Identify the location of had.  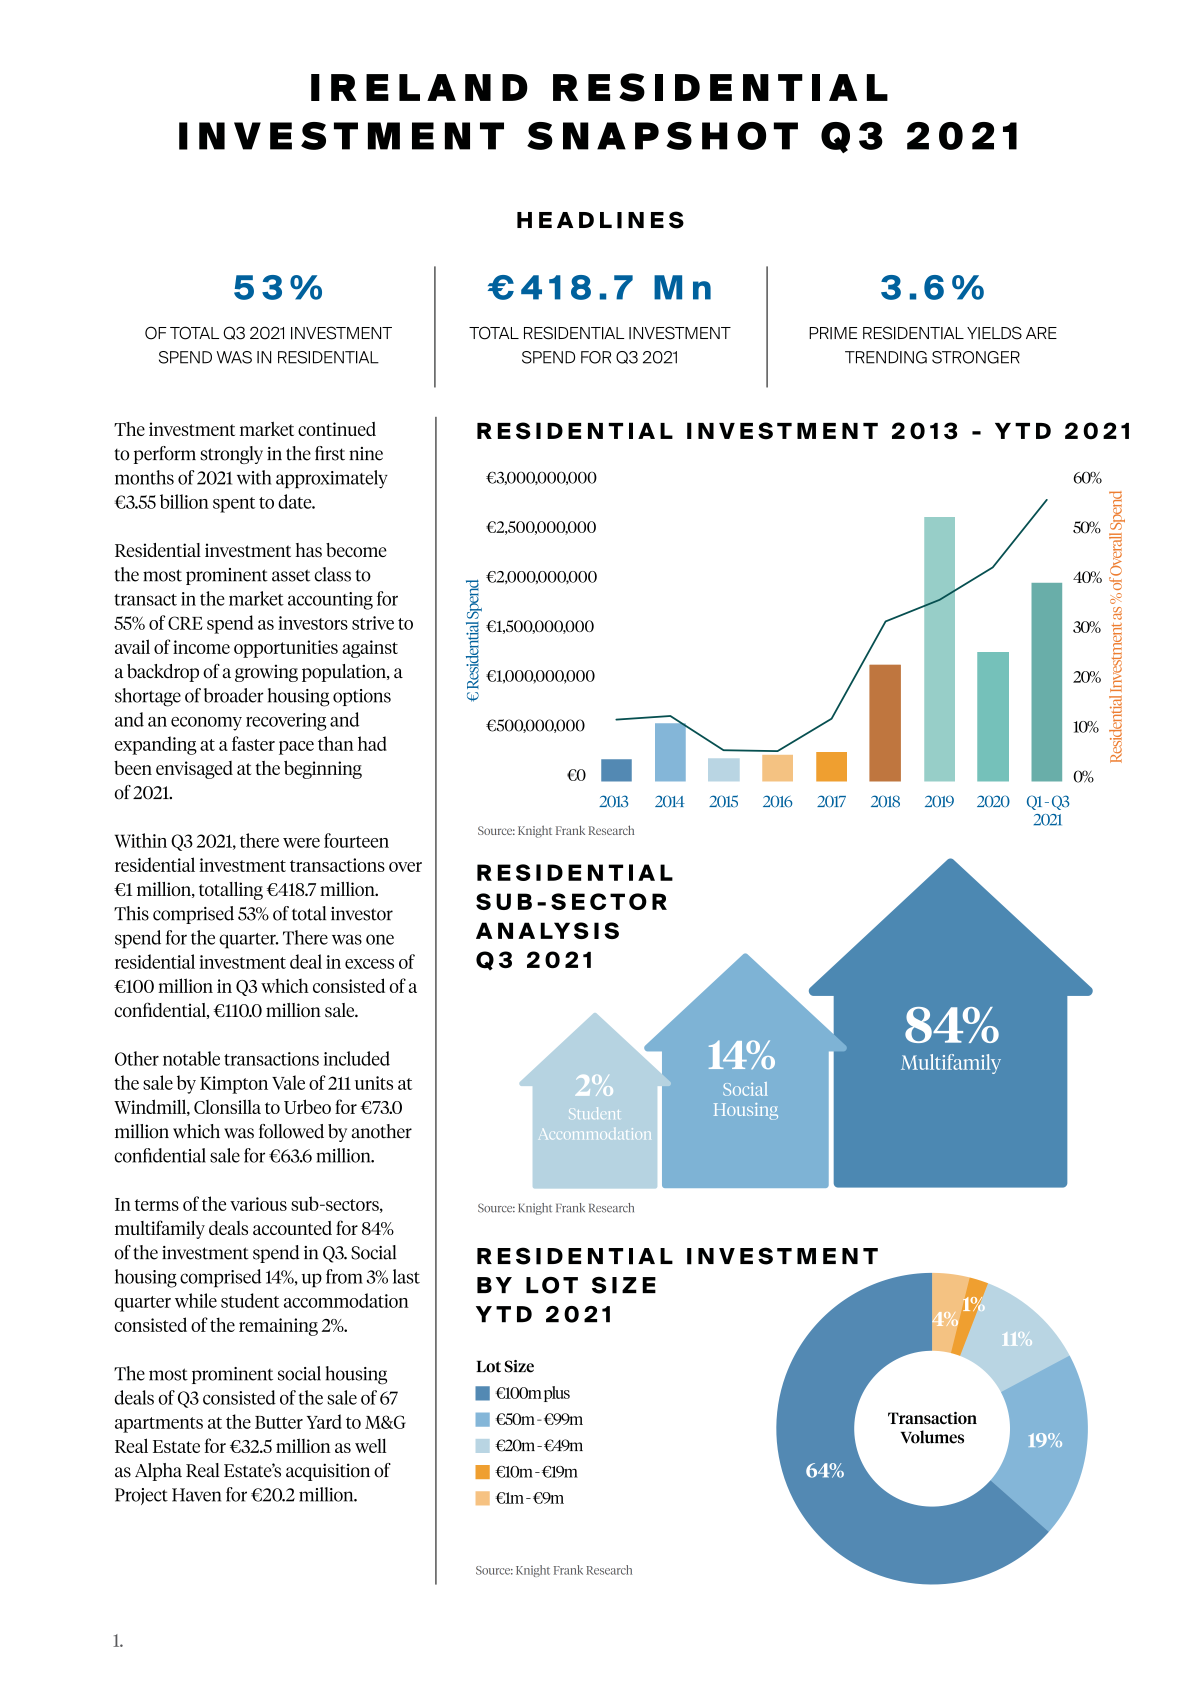
(372, 743).
